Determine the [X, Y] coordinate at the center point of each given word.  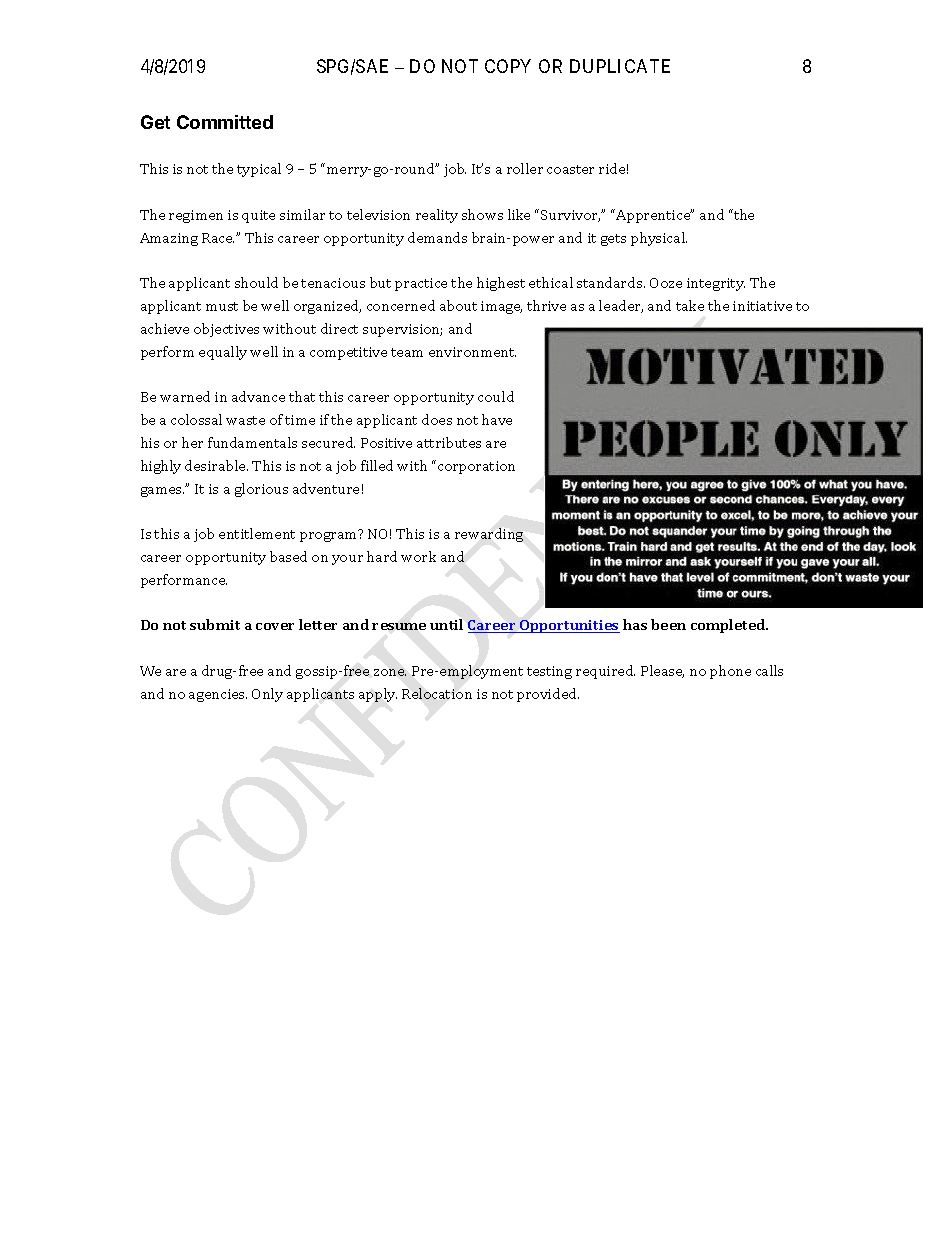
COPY [508, 66]
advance [258, 396]
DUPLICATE [620, 66]
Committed [225, 122]
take [690, 305]
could [496, 396]
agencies [218, 695]
